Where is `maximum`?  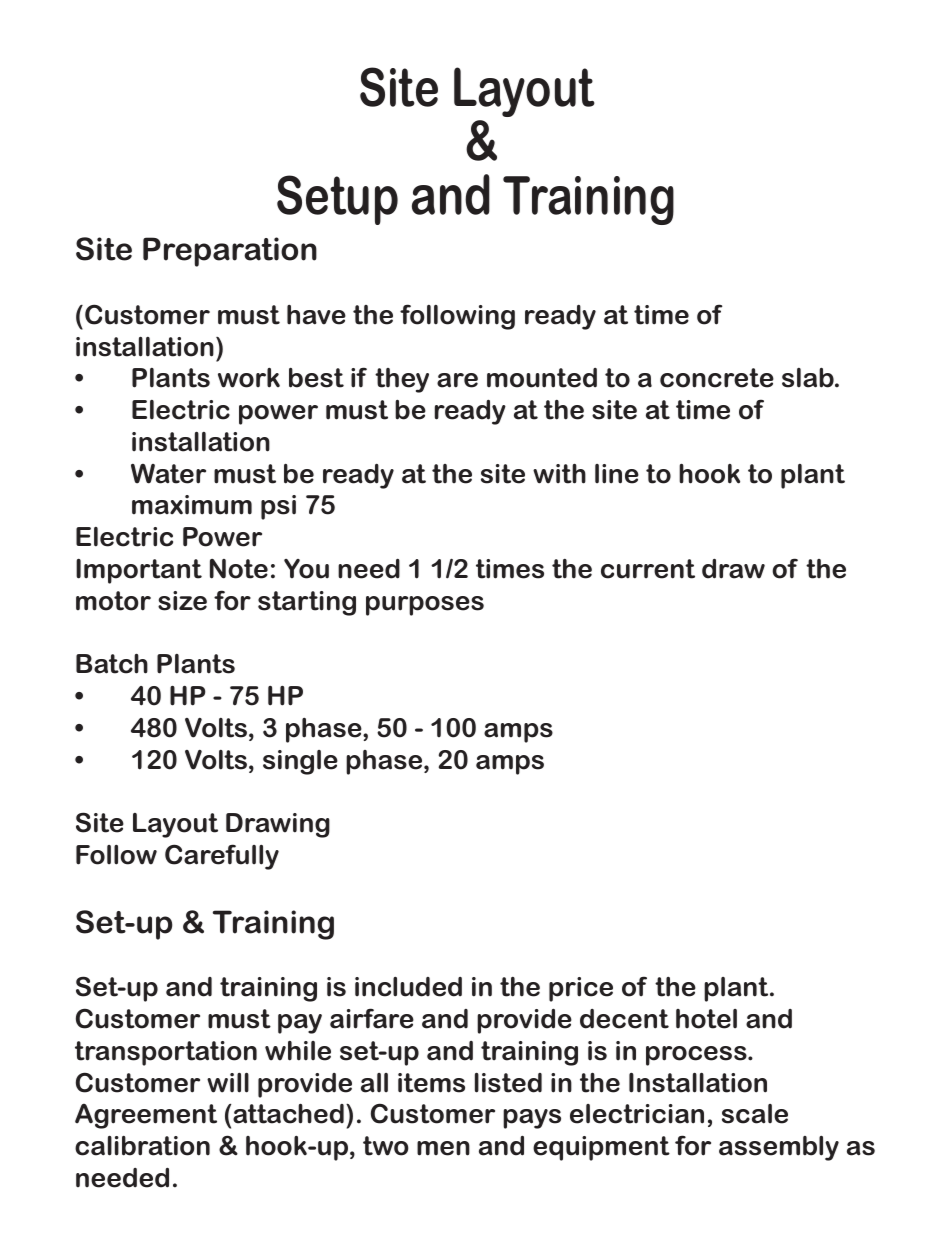 maximum is located at coordinates (192, 505).
